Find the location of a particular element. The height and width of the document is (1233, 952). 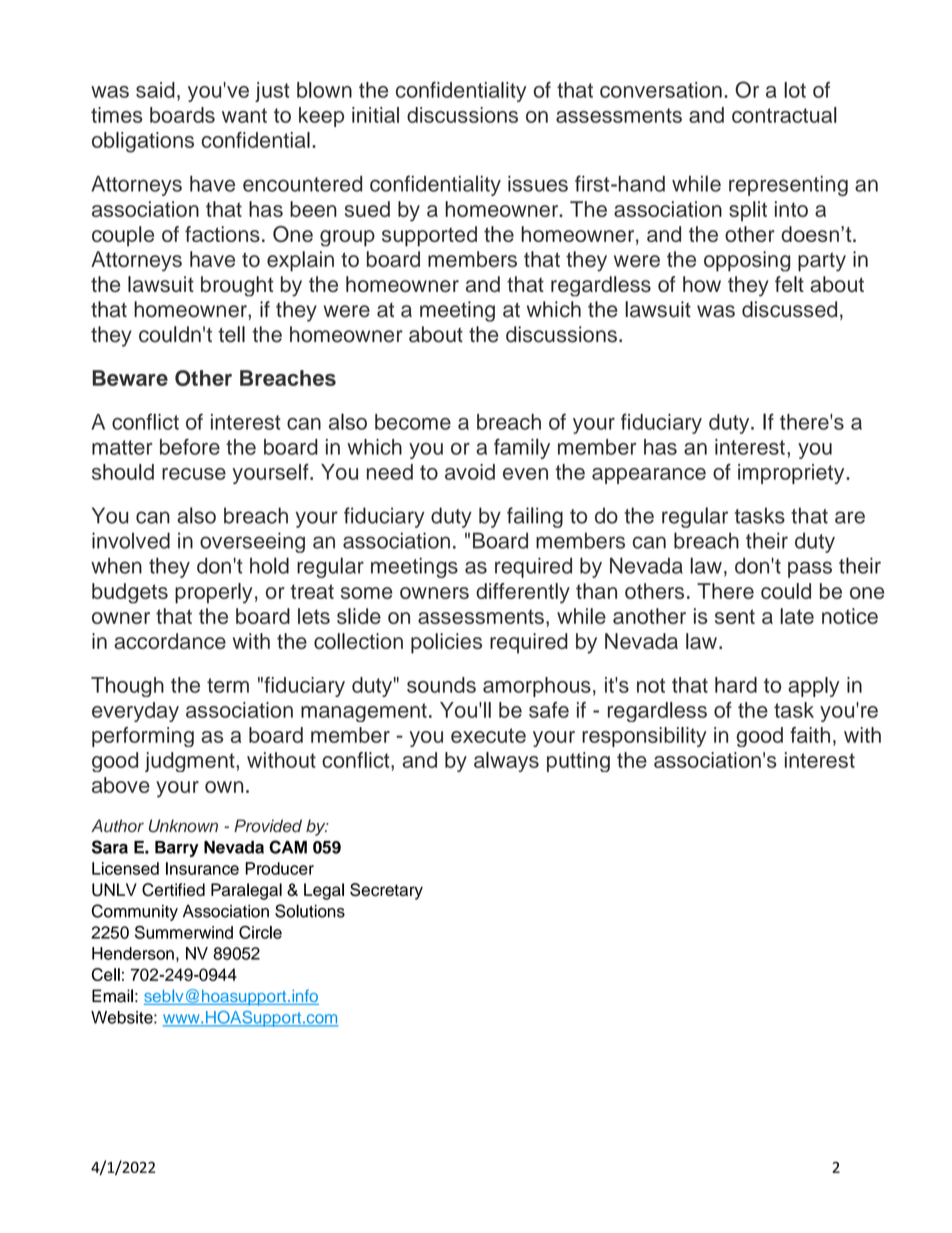

accordance is located at coordinates (170, 641).
